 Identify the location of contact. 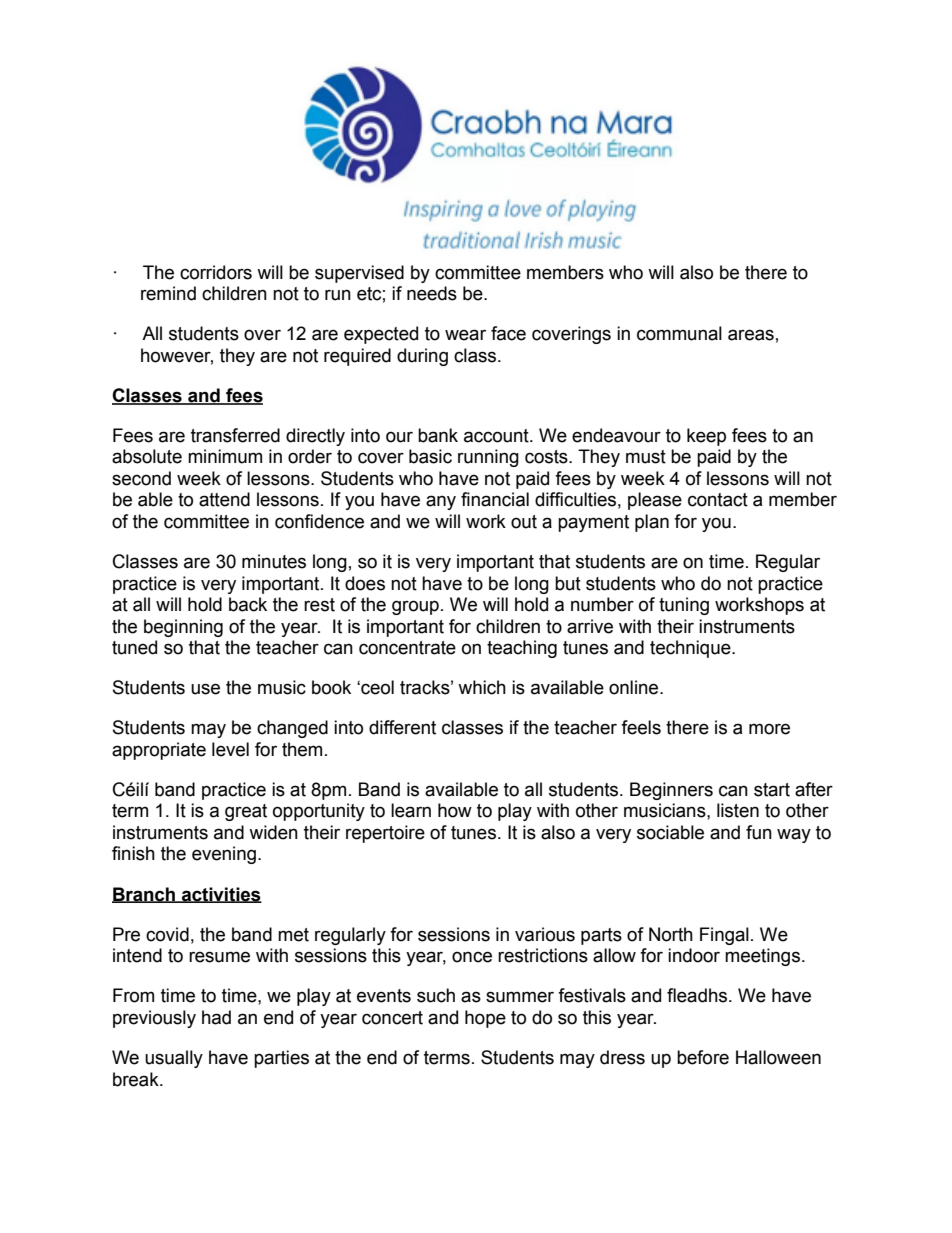
(718, 500).
